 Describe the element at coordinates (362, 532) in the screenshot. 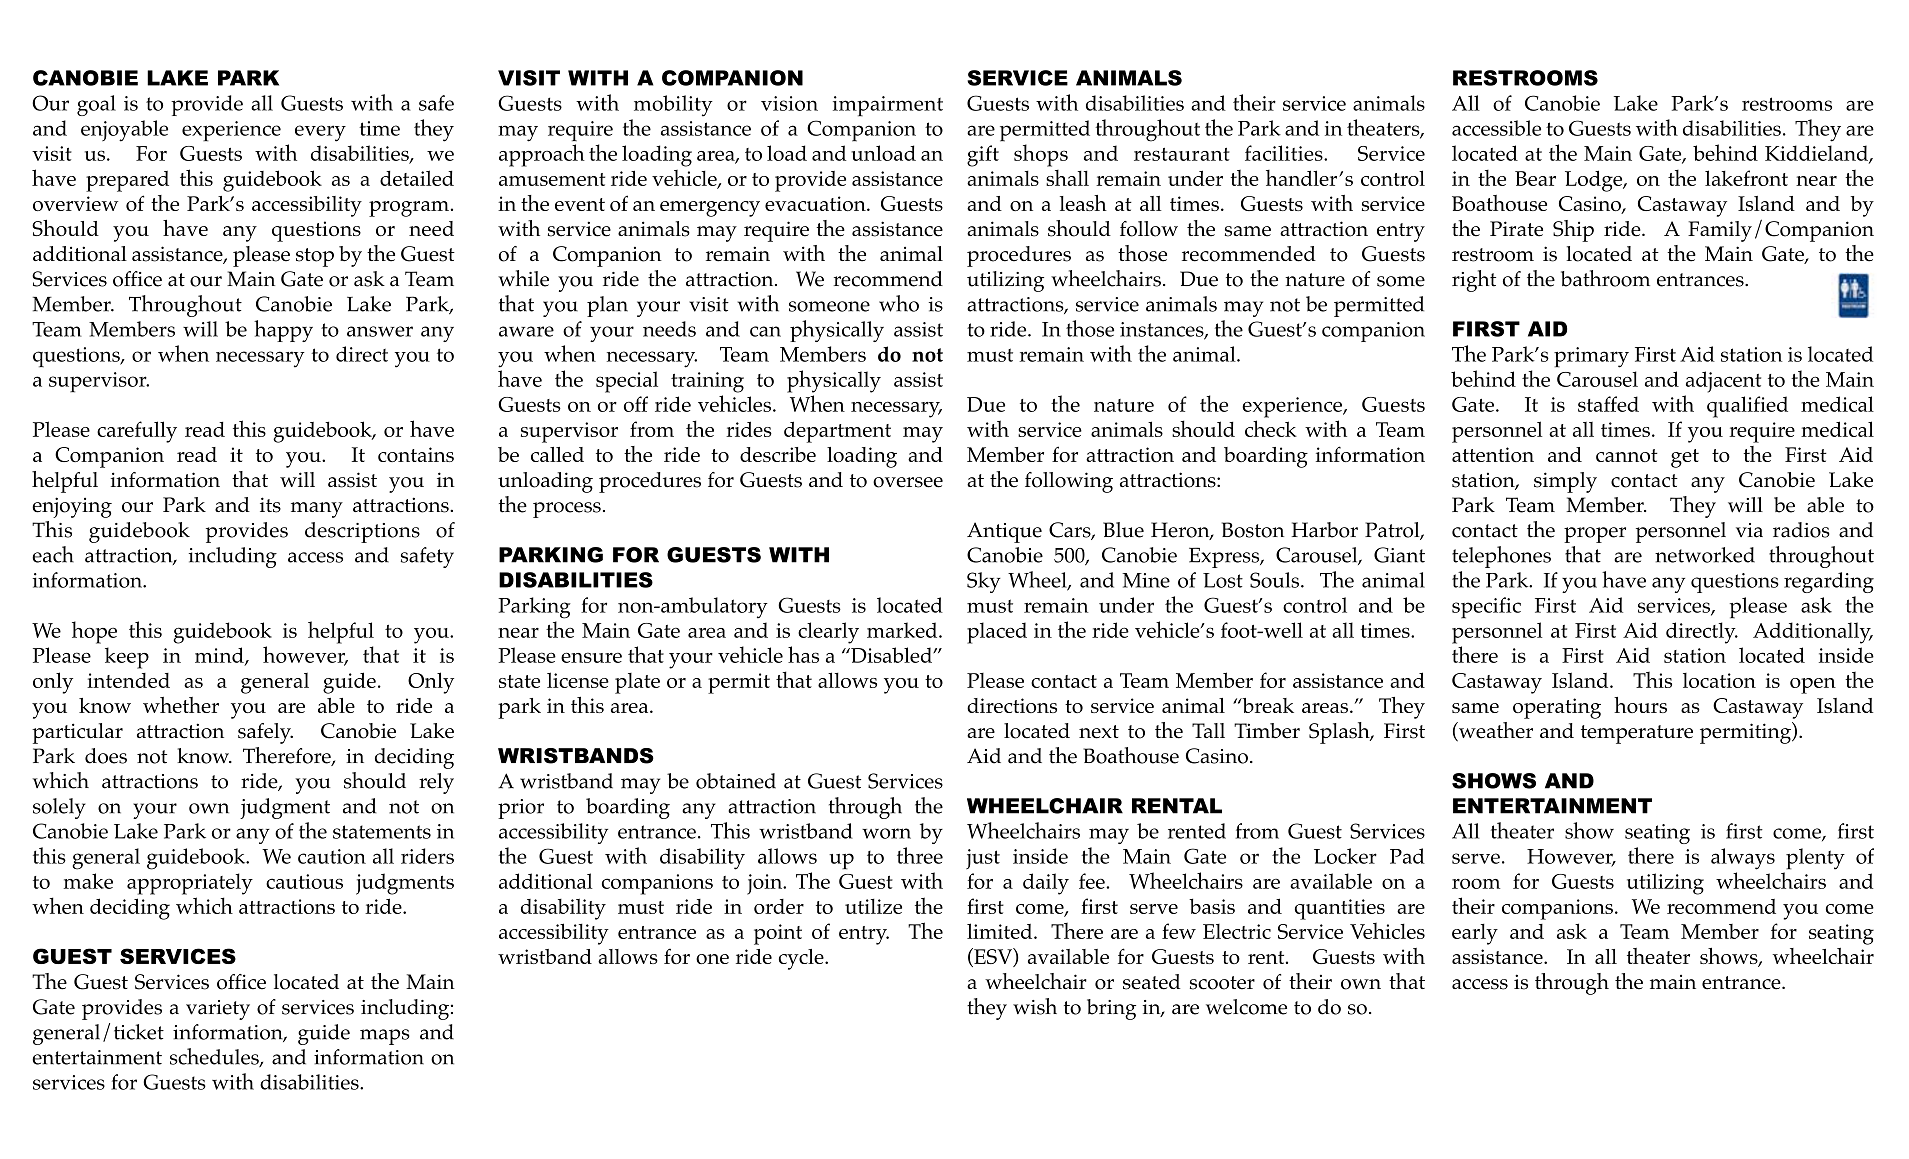

I see `descriptions` at that location.
